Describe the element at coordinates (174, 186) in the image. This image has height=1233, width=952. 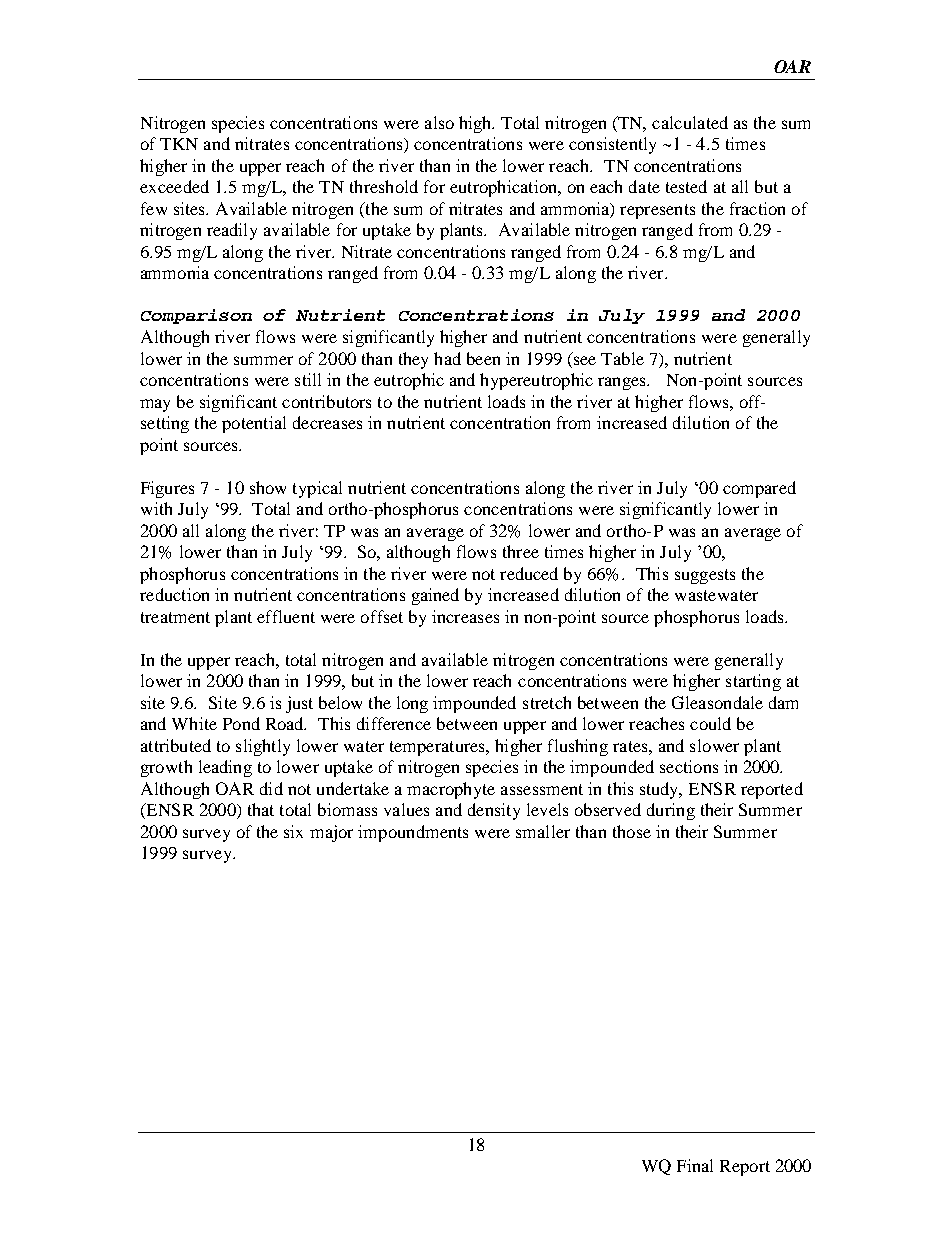
I see `exceeded` at that location.
